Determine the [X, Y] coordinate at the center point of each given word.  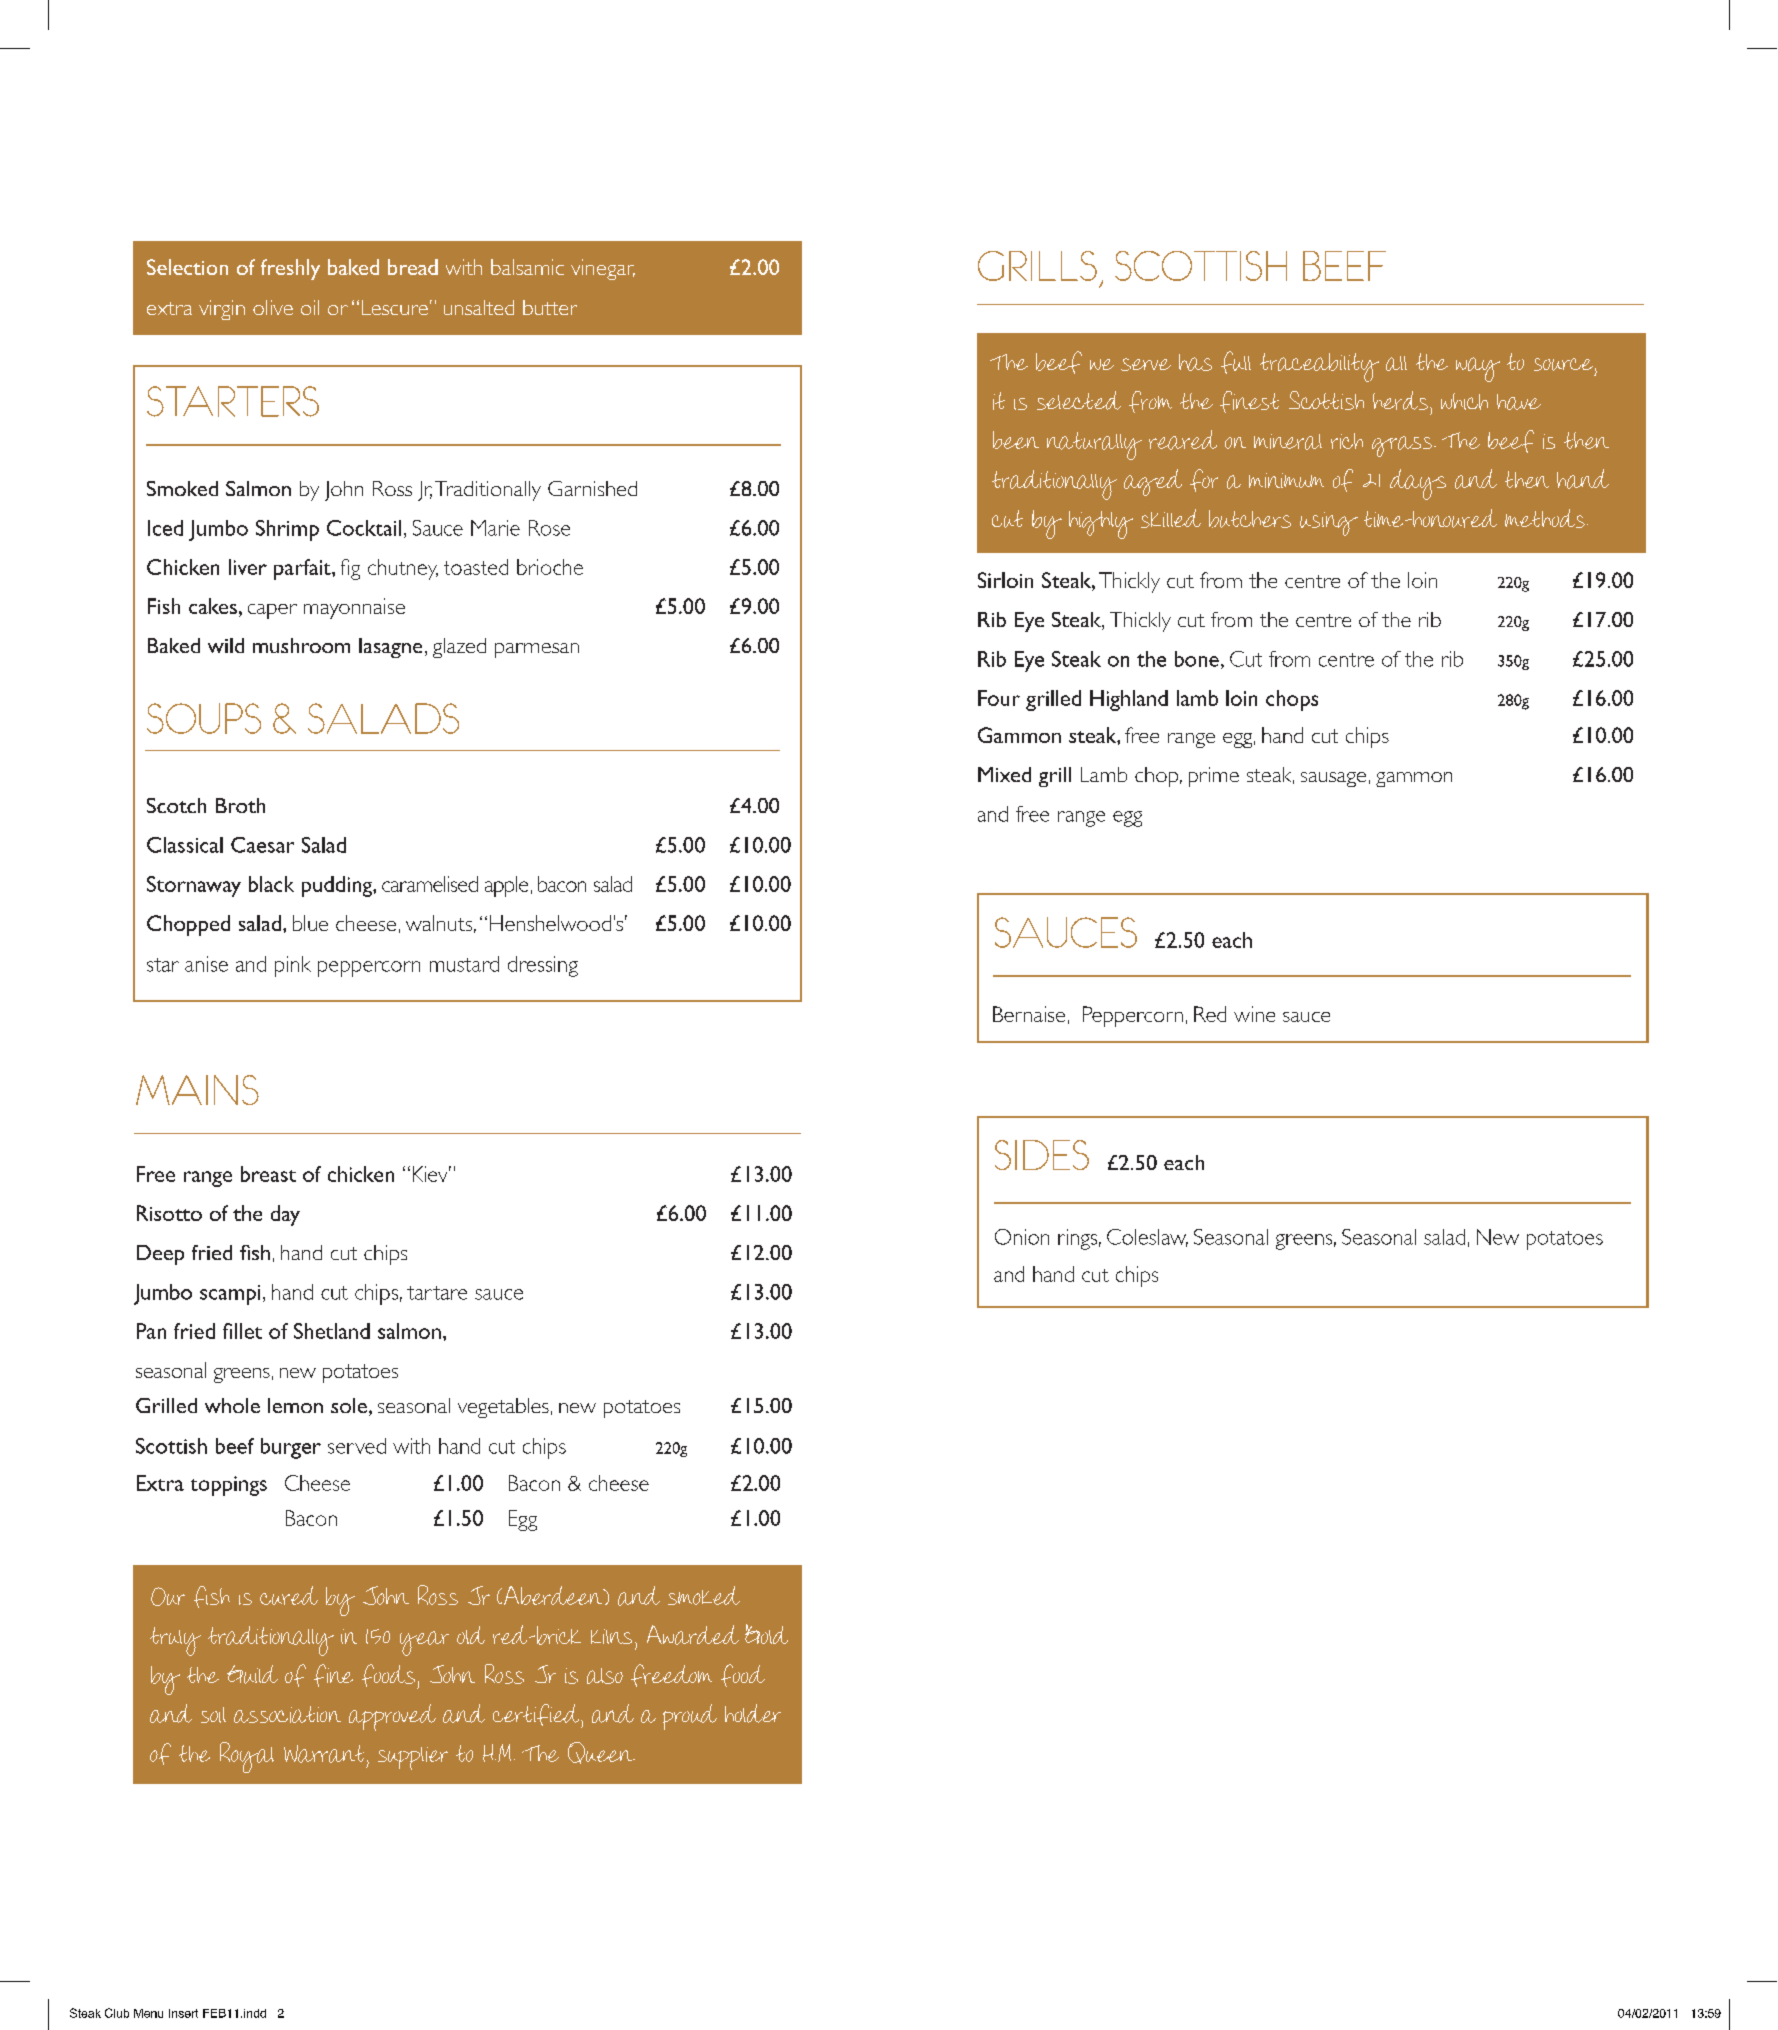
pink [293, 966]
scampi [230, 1295]
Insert [183, 2013]
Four [999, 698]
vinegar [603, 269]
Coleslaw [1147, 1238]
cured [289, 1595]
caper [272, 611]
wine [1254, 1014]
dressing [543, 966]
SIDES [1042, 1155]
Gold [766, 1634]
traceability [1319, 367]
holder [753, 1713]
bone [1197, 659]
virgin [222, 310]
